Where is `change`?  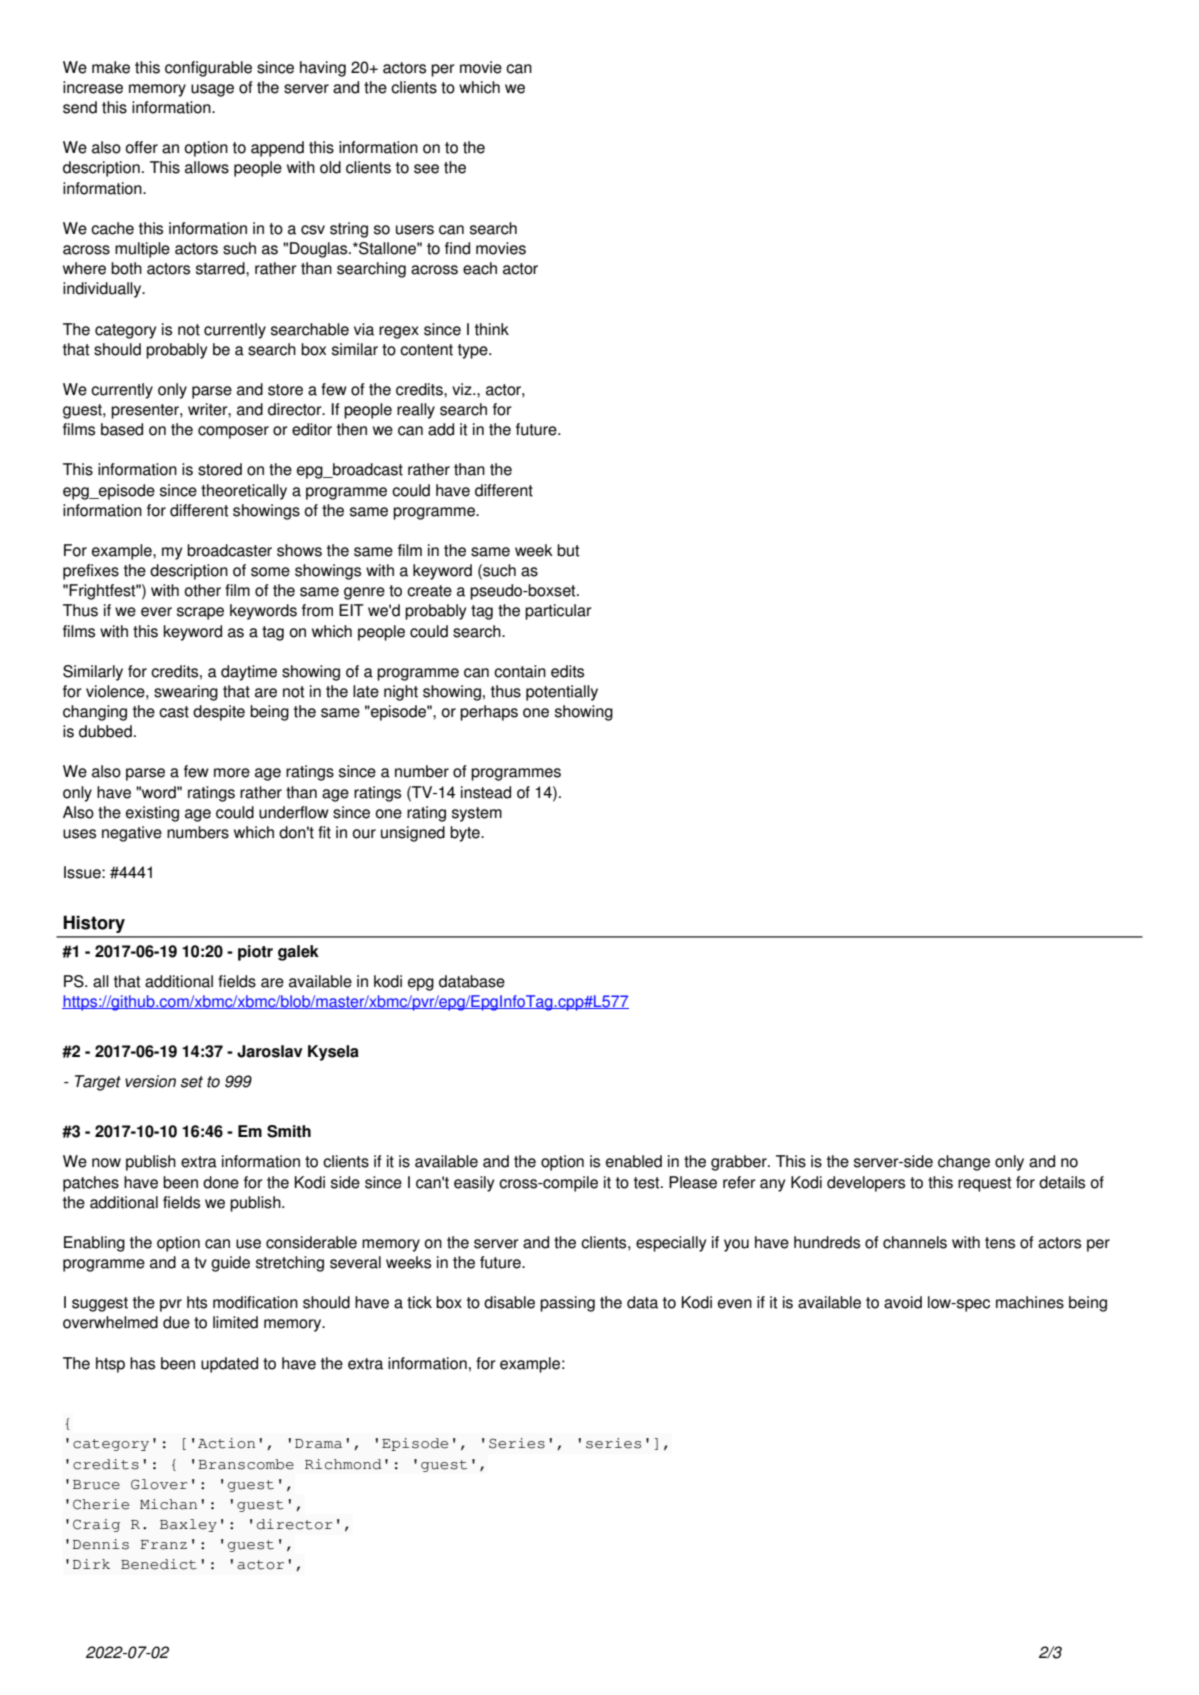
change is located at coordinates (964, 1163).
